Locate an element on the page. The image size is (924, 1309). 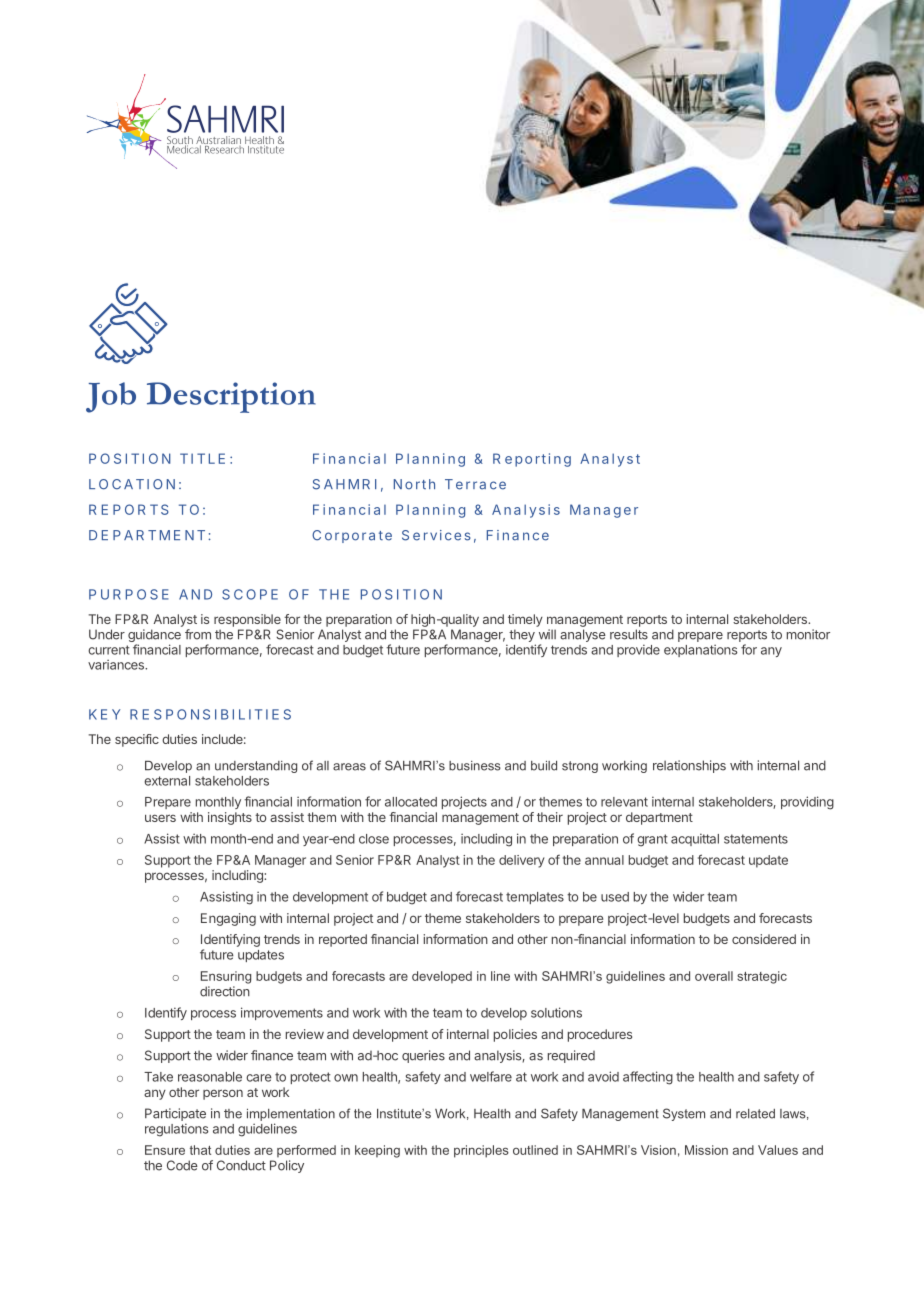
considered is located at coordinates (764, 939).
